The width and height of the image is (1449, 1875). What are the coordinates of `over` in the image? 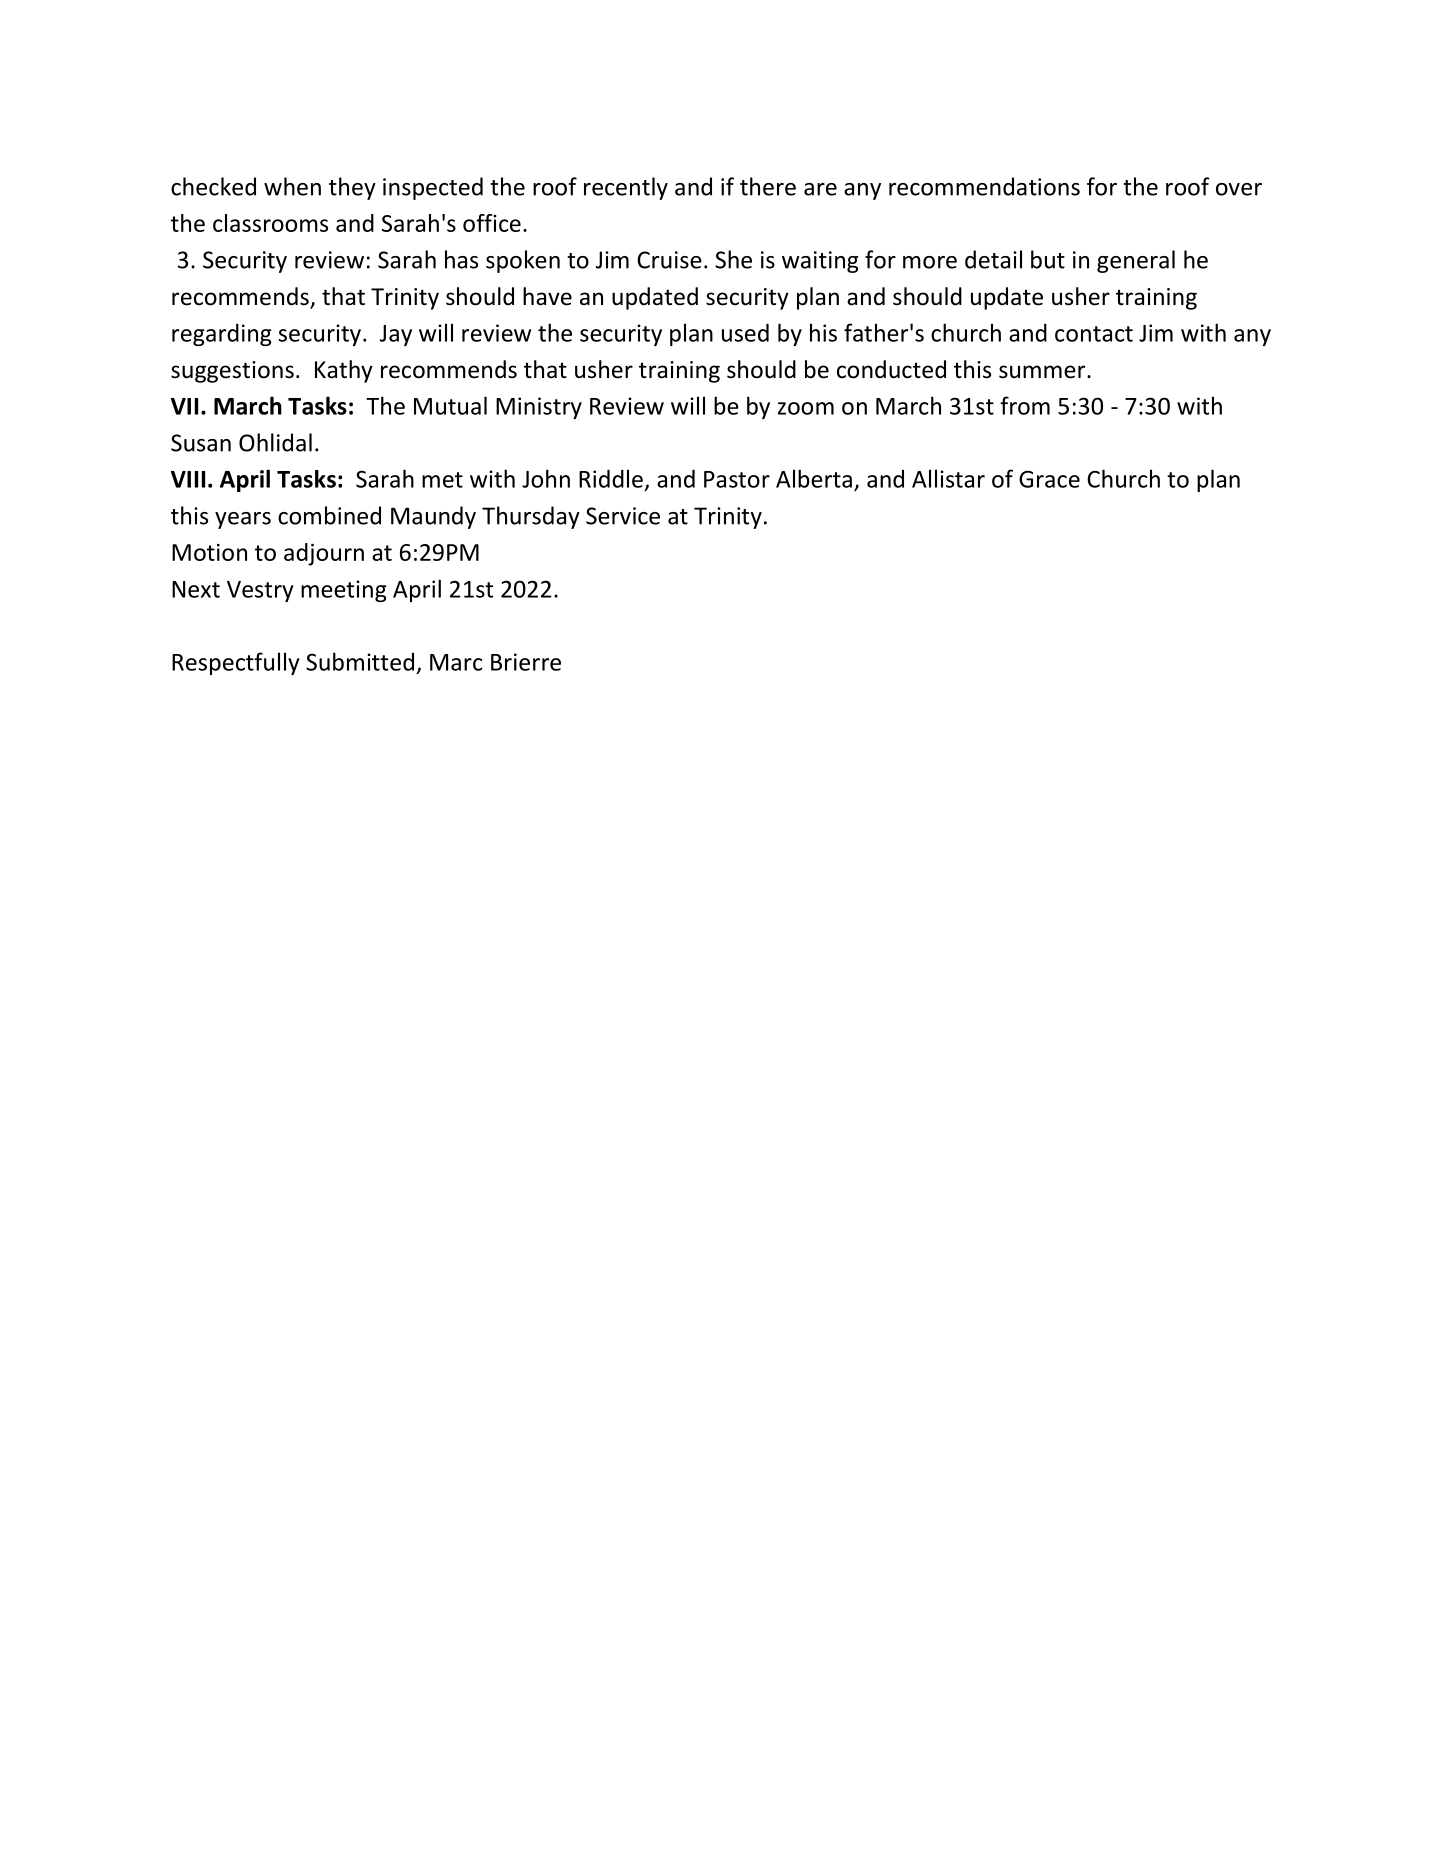 It's located at (1239, 189).
